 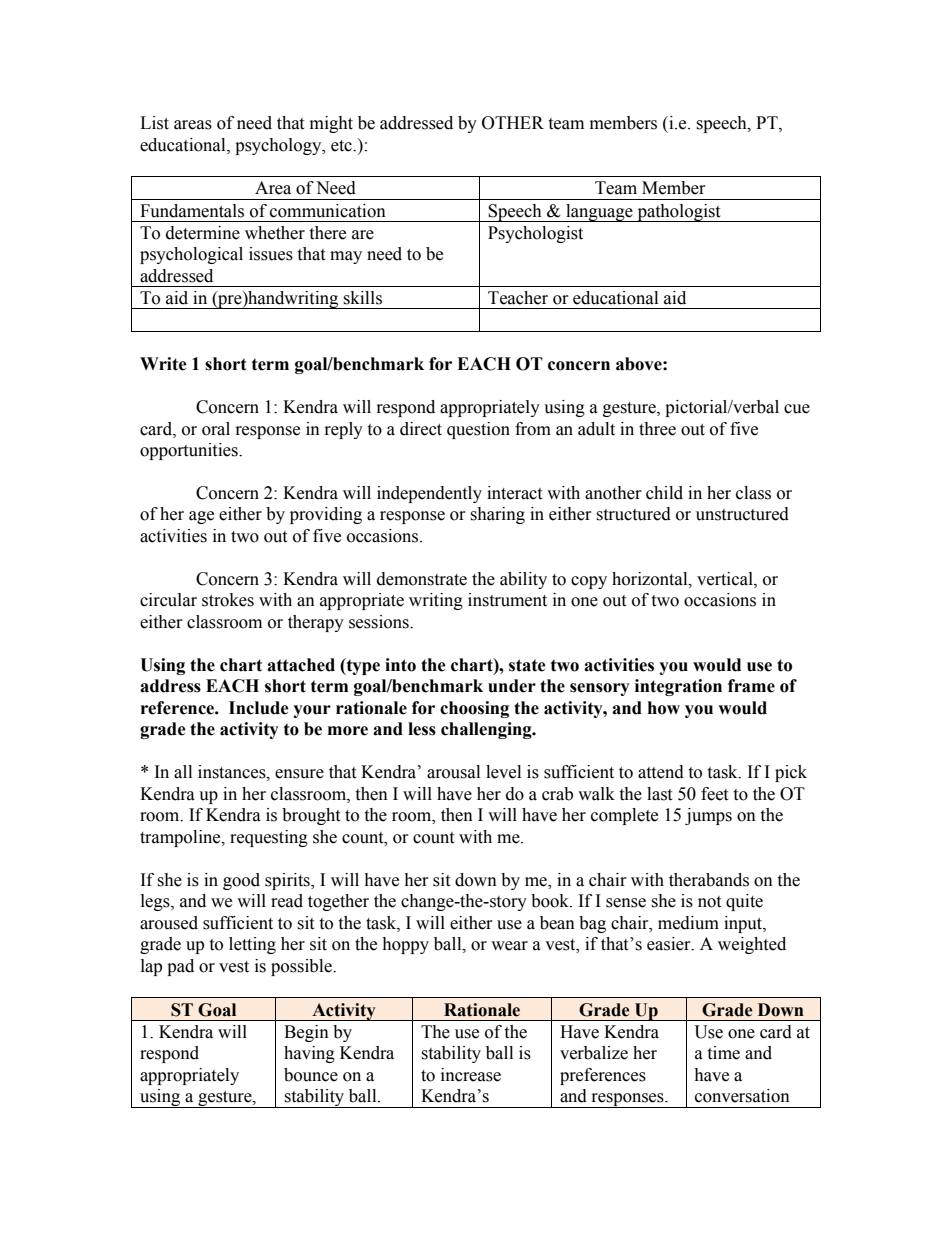 What do you see at coordinates (190, 451) in the image?
I see `opportunities` at bounding box center [190, 451].
